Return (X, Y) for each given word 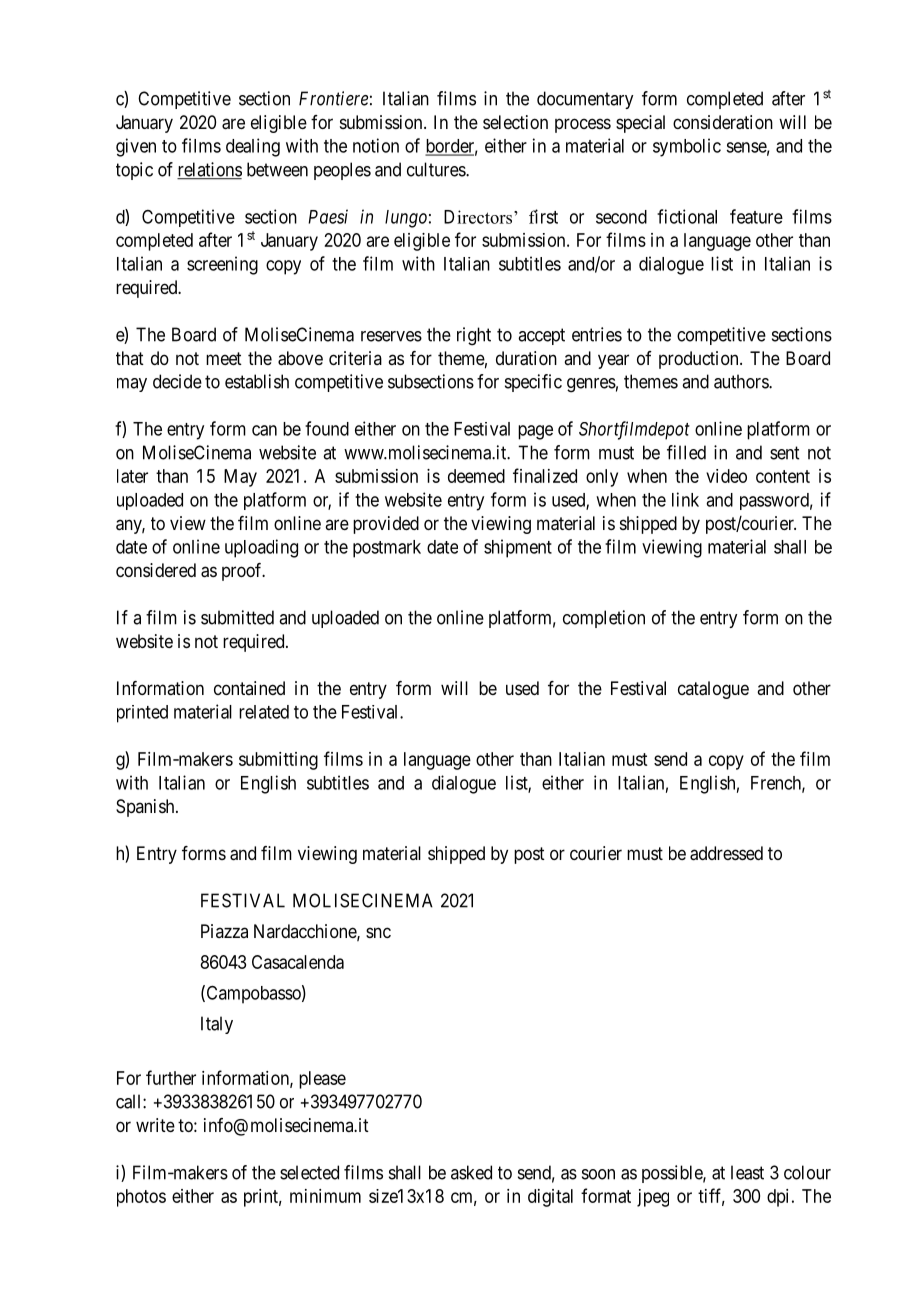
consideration (723, 122)
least (747, 1172)
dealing (253, 147)
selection (515, 122)
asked (471, 1172)
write (155, 1125)
